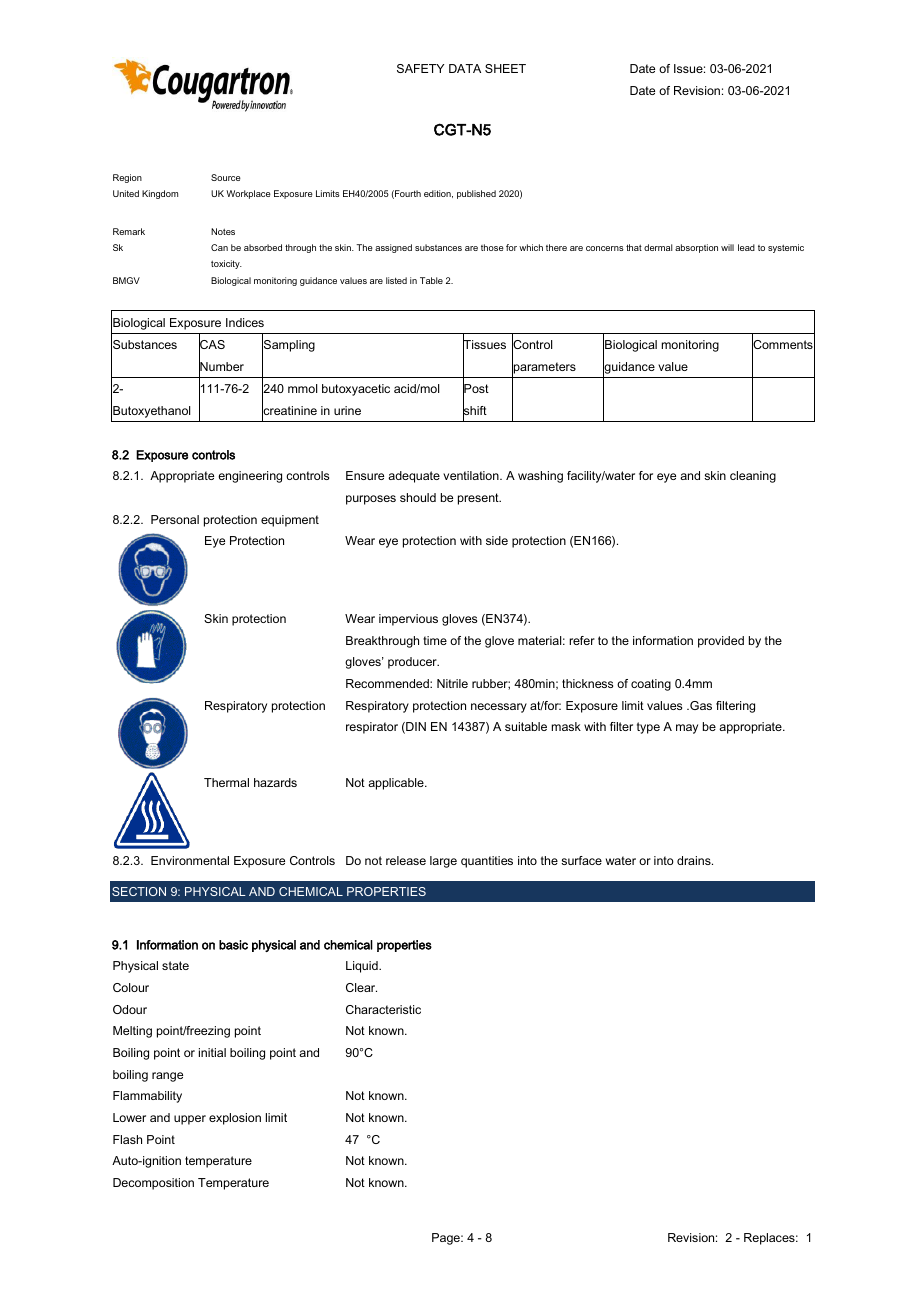 The image size is (924, 1308). Describe the element at coordinates (465, 68) in the screenshot. I see `DATA` at that location.
